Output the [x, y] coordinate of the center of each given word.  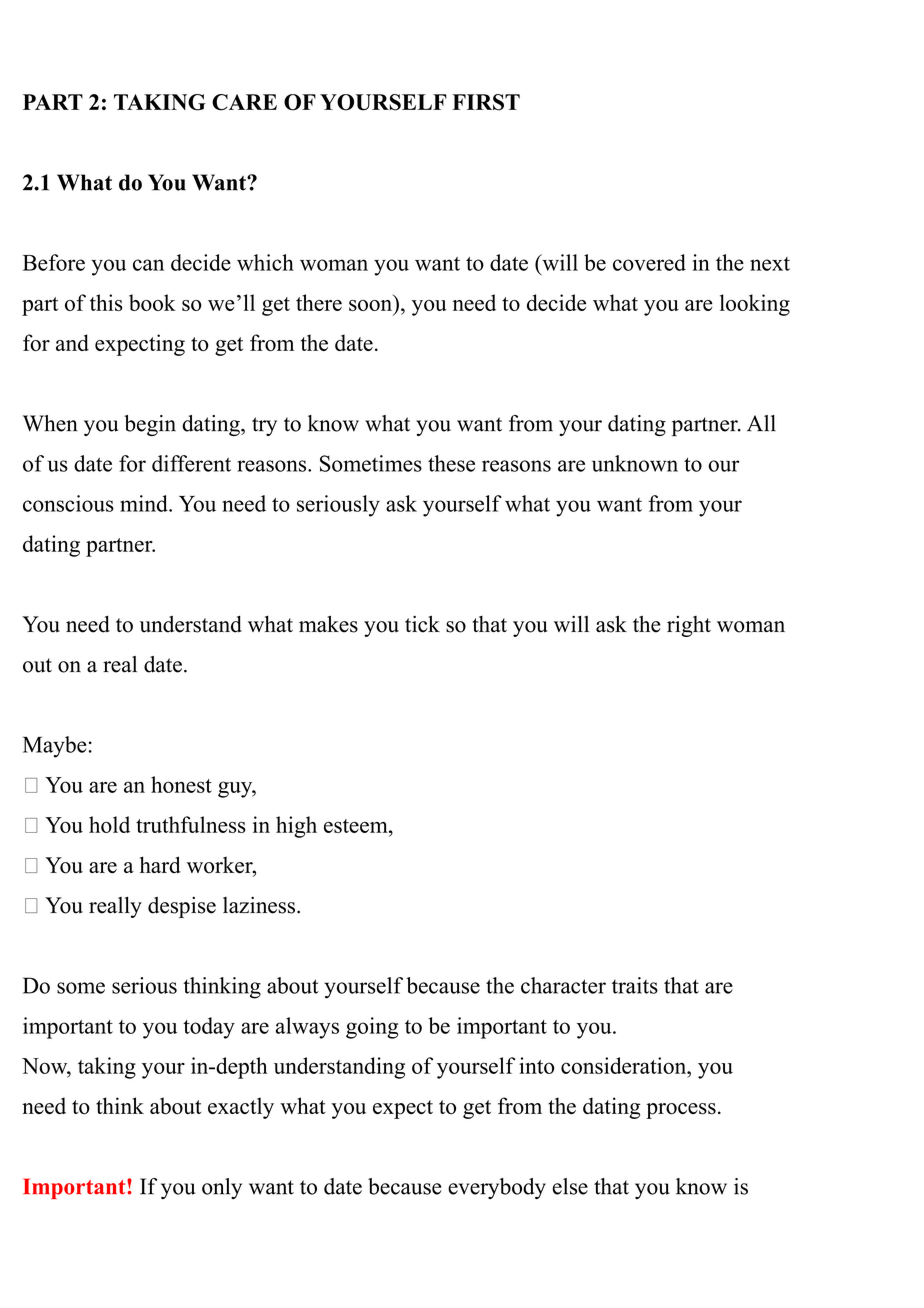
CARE [244, 102]
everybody [497, 1188]
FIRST [486, 102]
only [222, 1188]
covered [649, 262]
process [681, 1111]
